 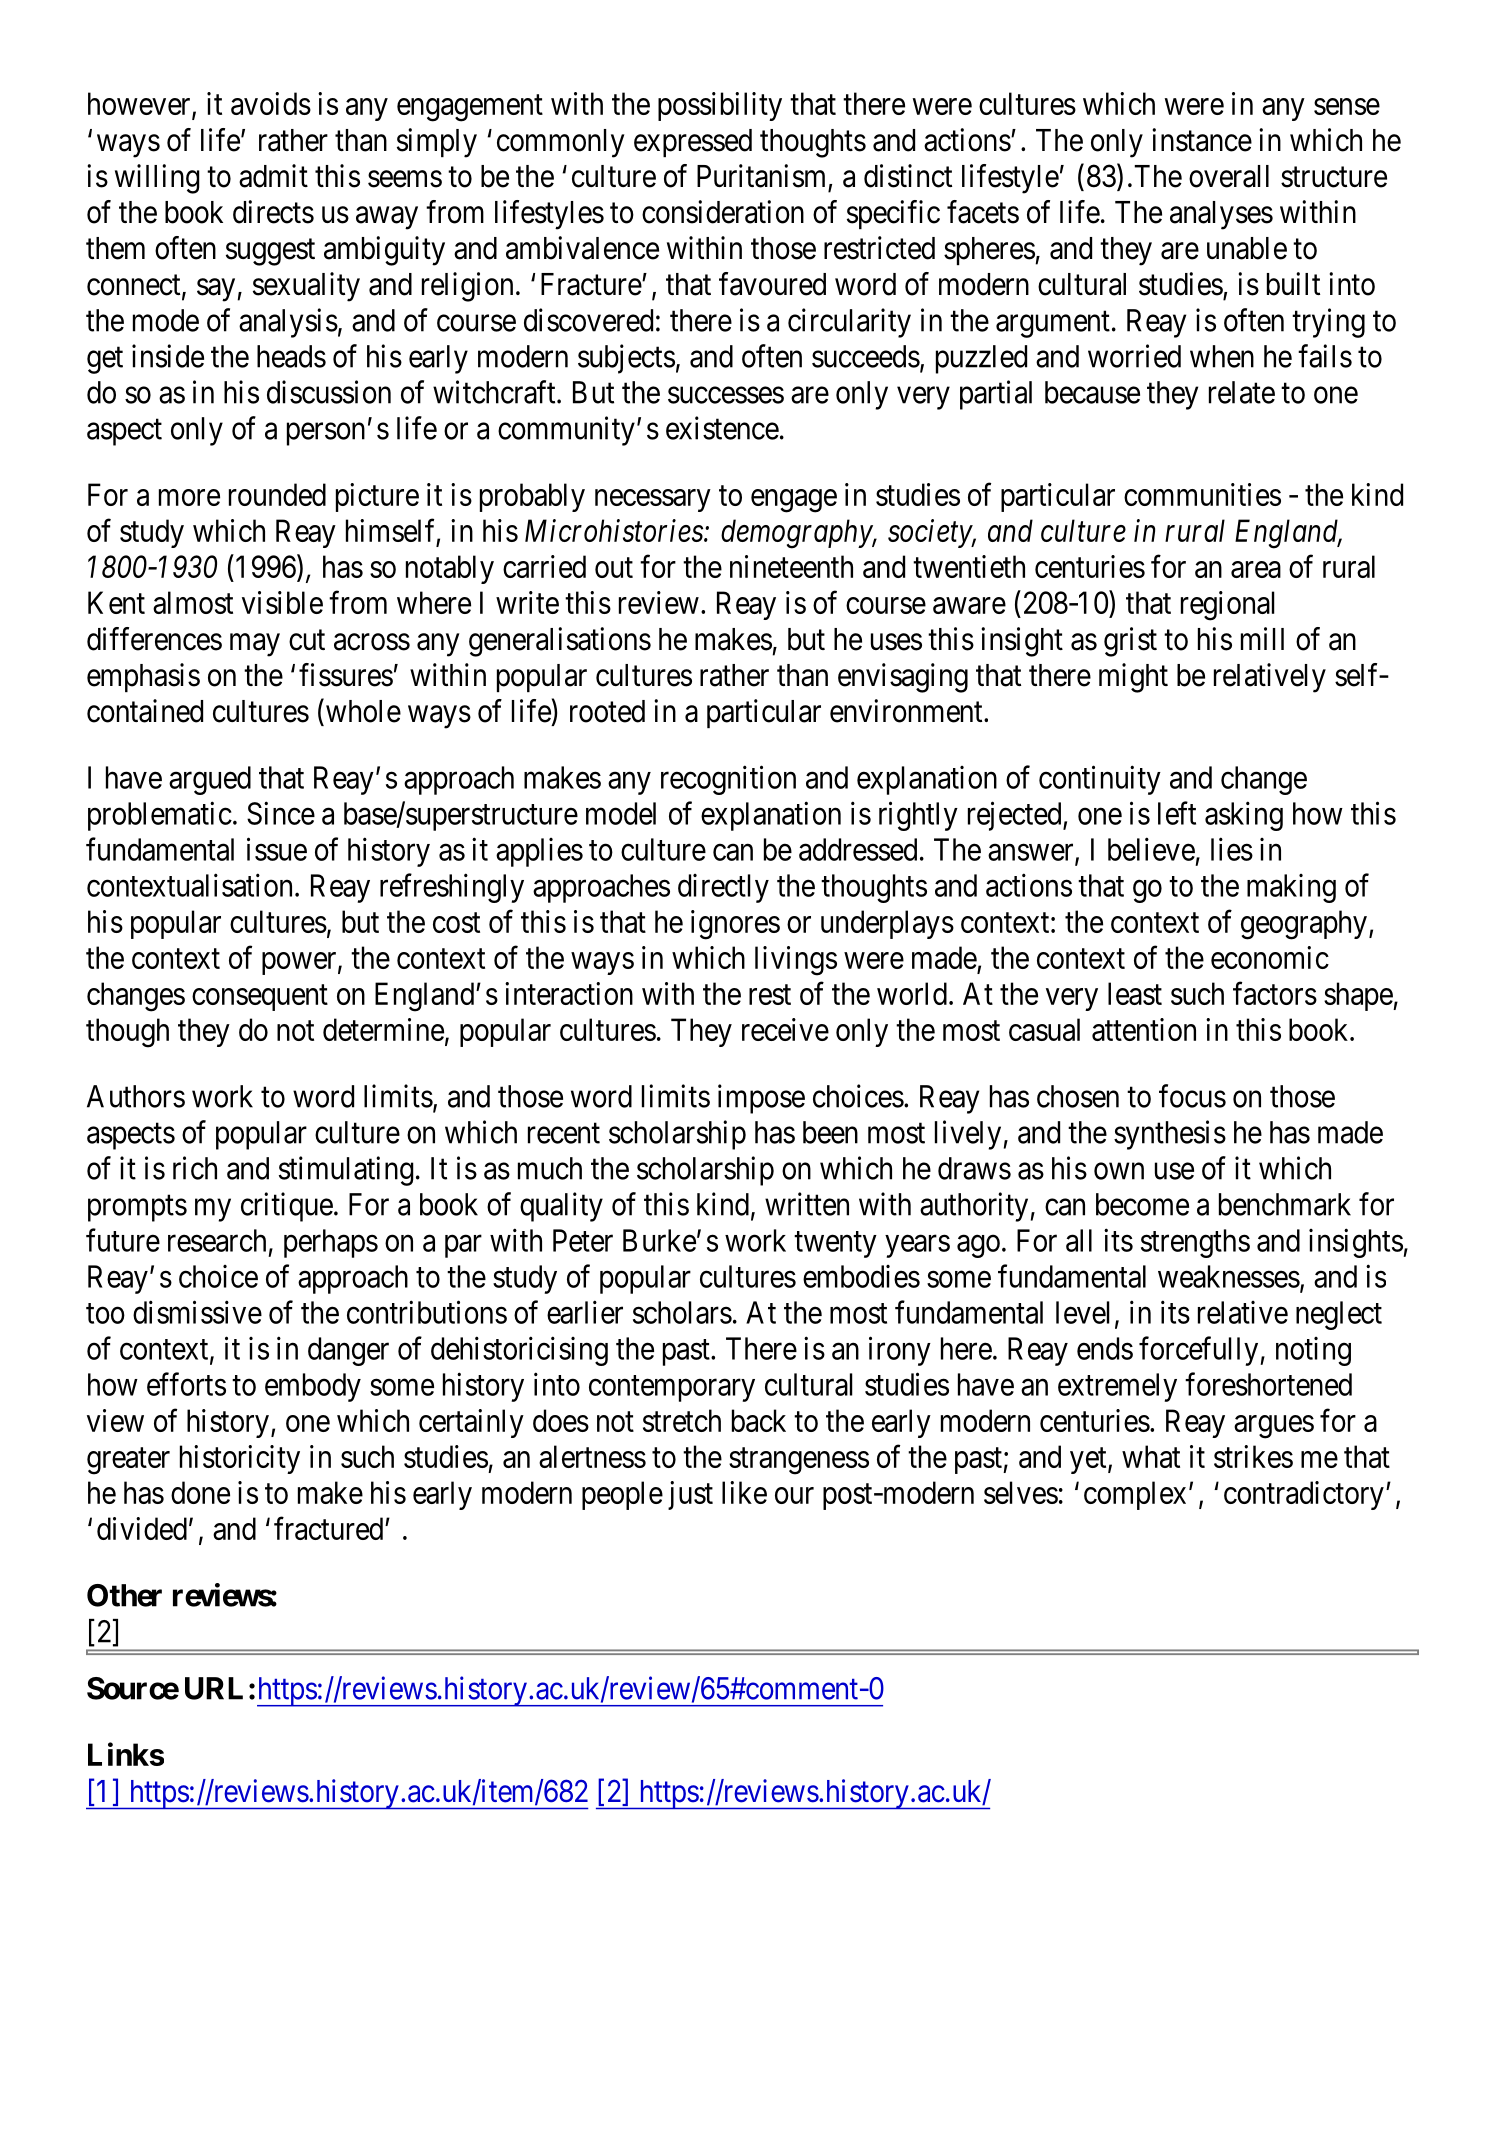 I want to click on admit, so click(x=273, y=176).
